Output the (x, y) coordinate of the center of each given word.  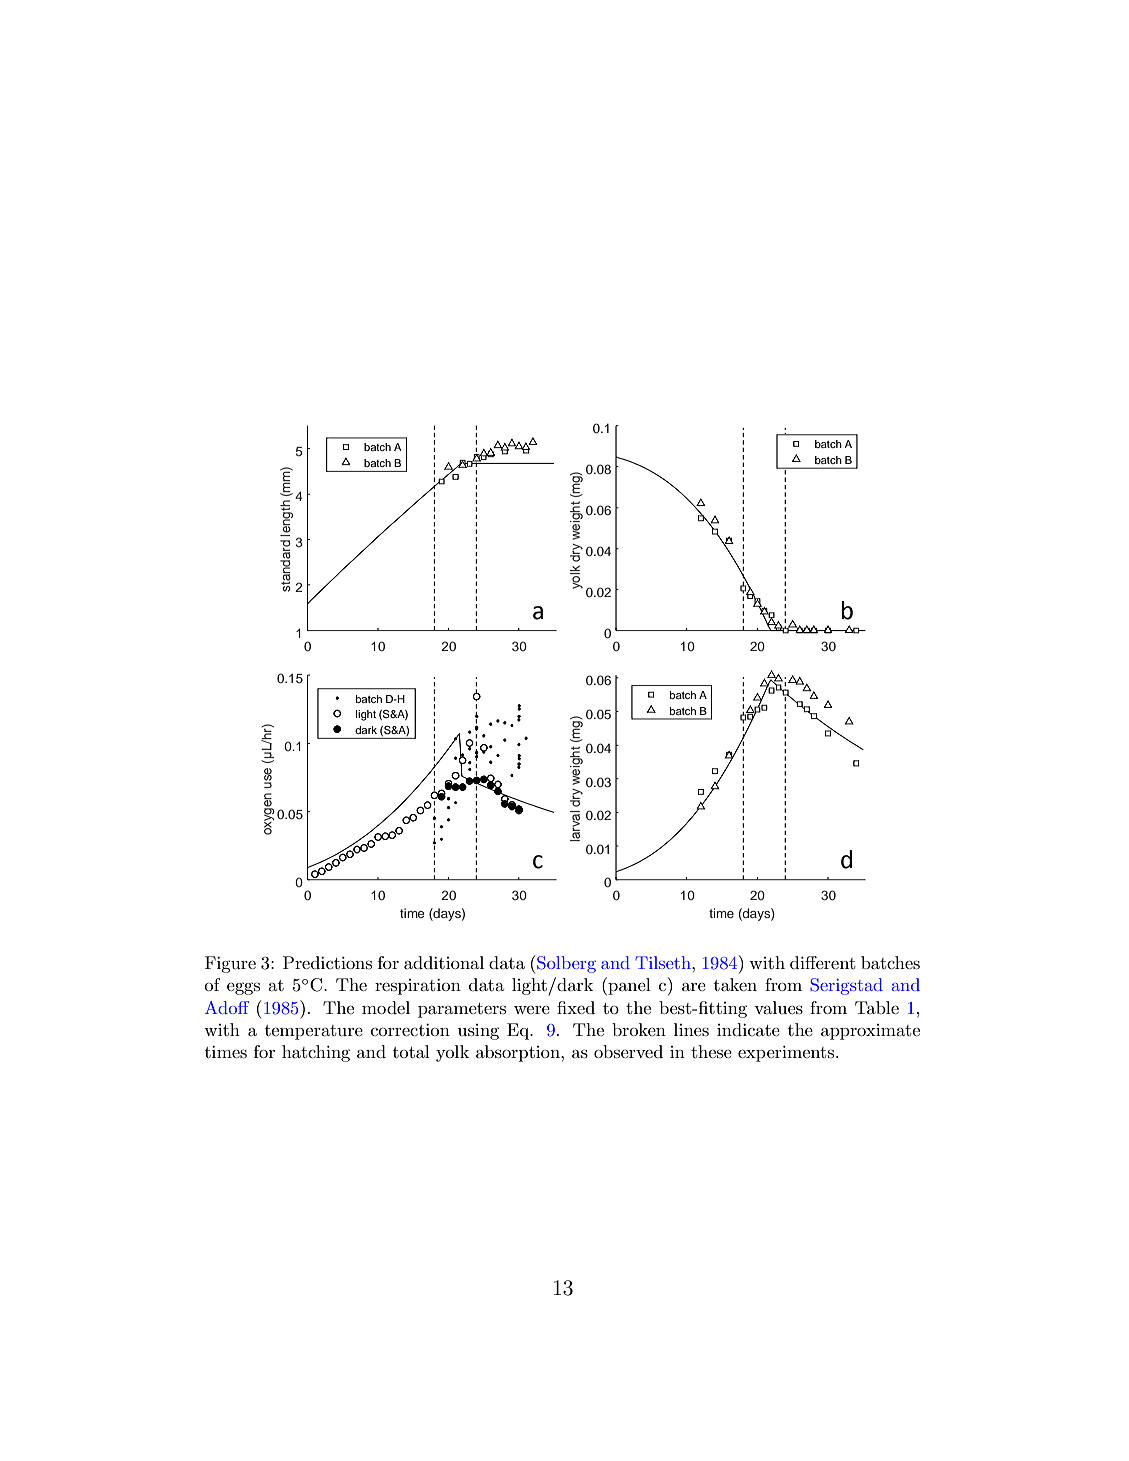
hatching (316, 1053)
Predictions (327, 962)
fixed (576, 1007)
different (823, 962)
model (386, 1007)
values (778, 1008)
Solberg (565, 964)
